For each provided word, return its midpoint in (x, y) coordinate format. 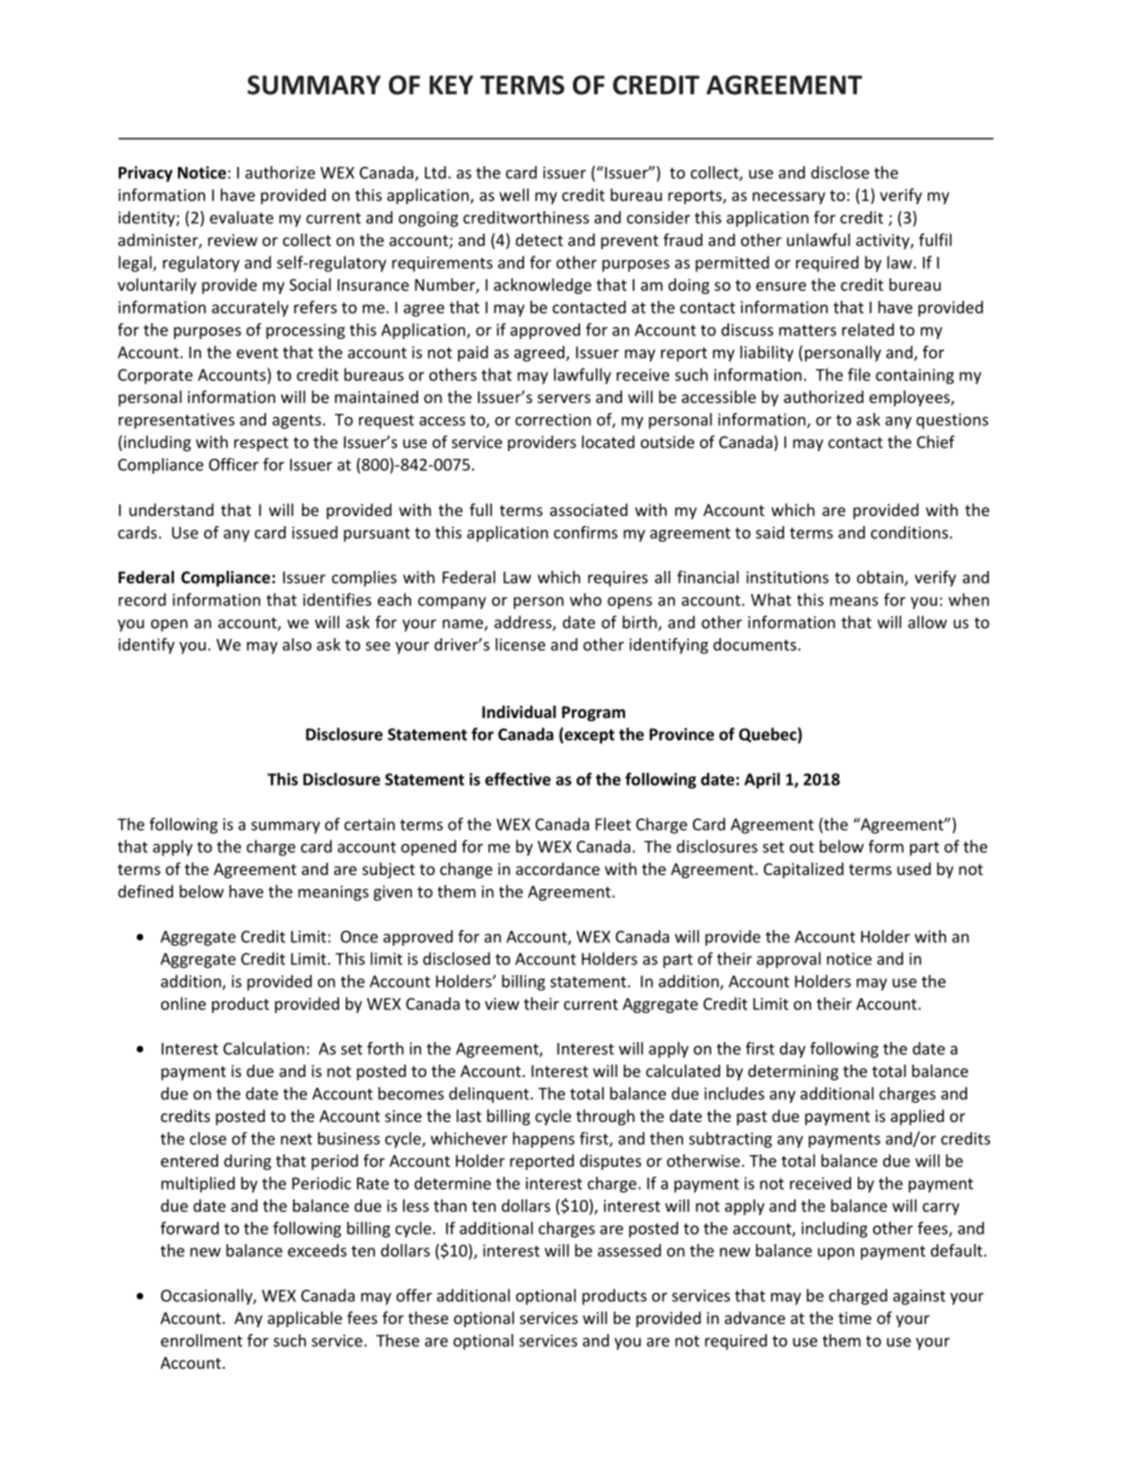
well (514, 194)
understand (171, 509)
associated (589, 509)
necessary (789, 198)
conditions (909, 532)
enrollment (202, 1340)
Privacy (145, 174)
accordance (558, 868)
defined (145, 891)
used (914, 868)
